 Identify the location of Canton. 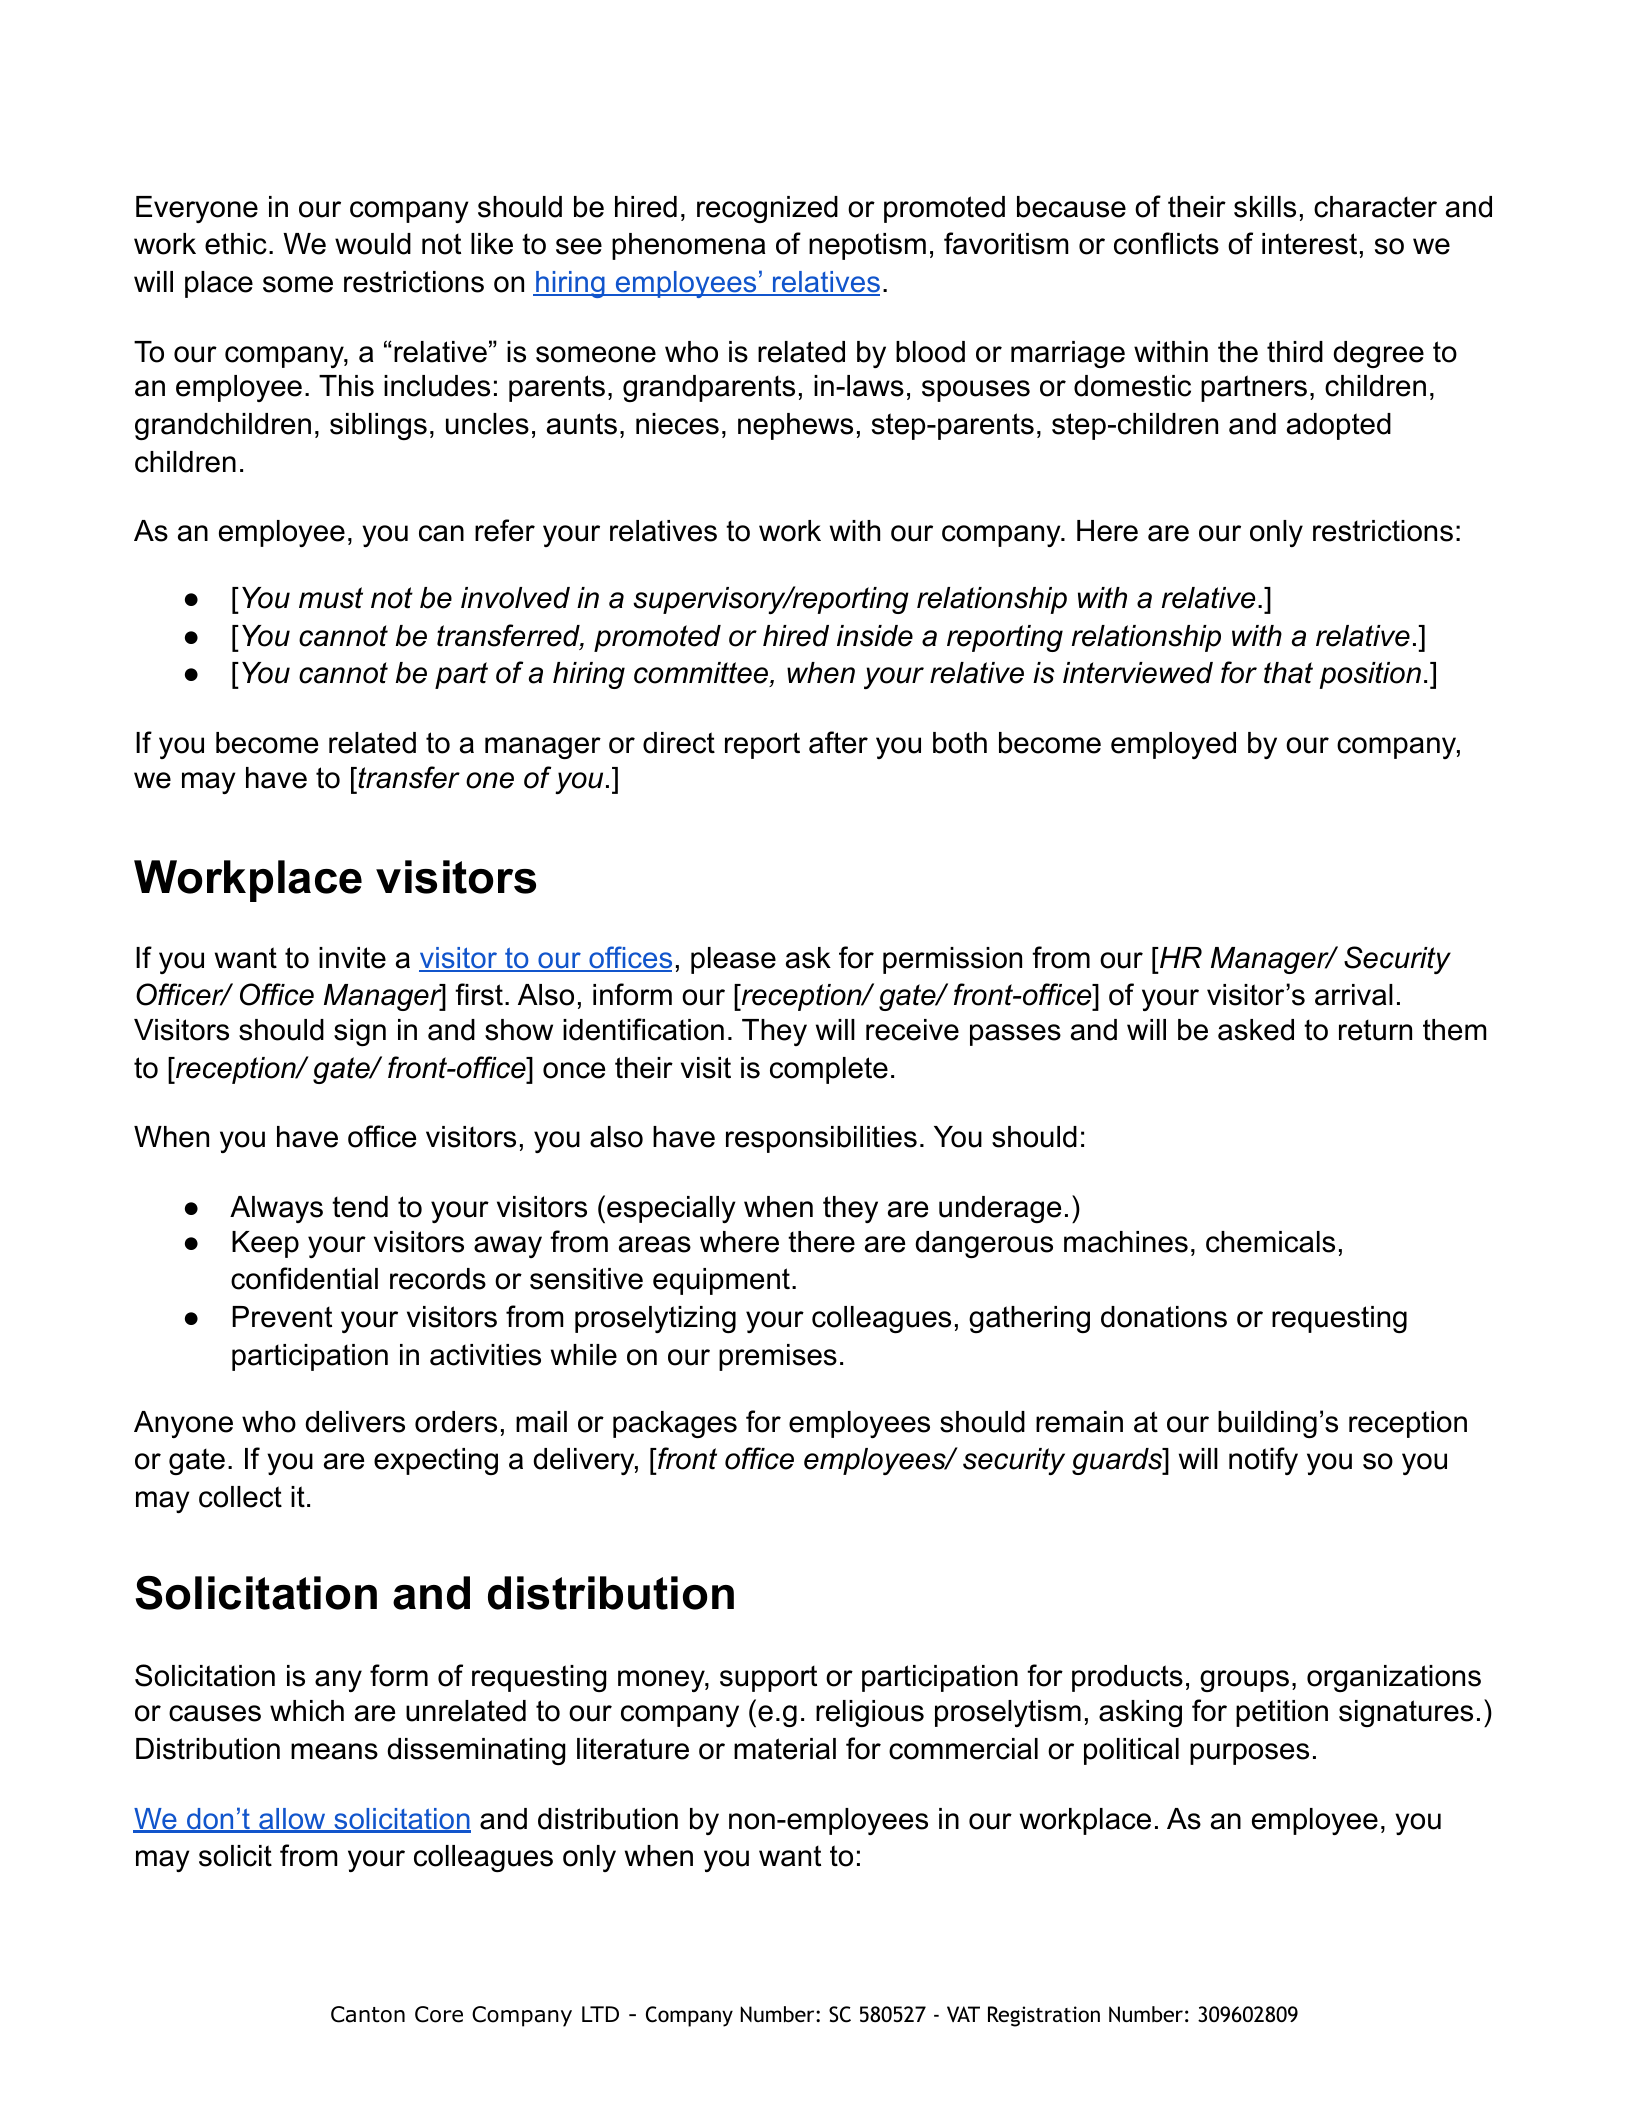
(368, 2014).
